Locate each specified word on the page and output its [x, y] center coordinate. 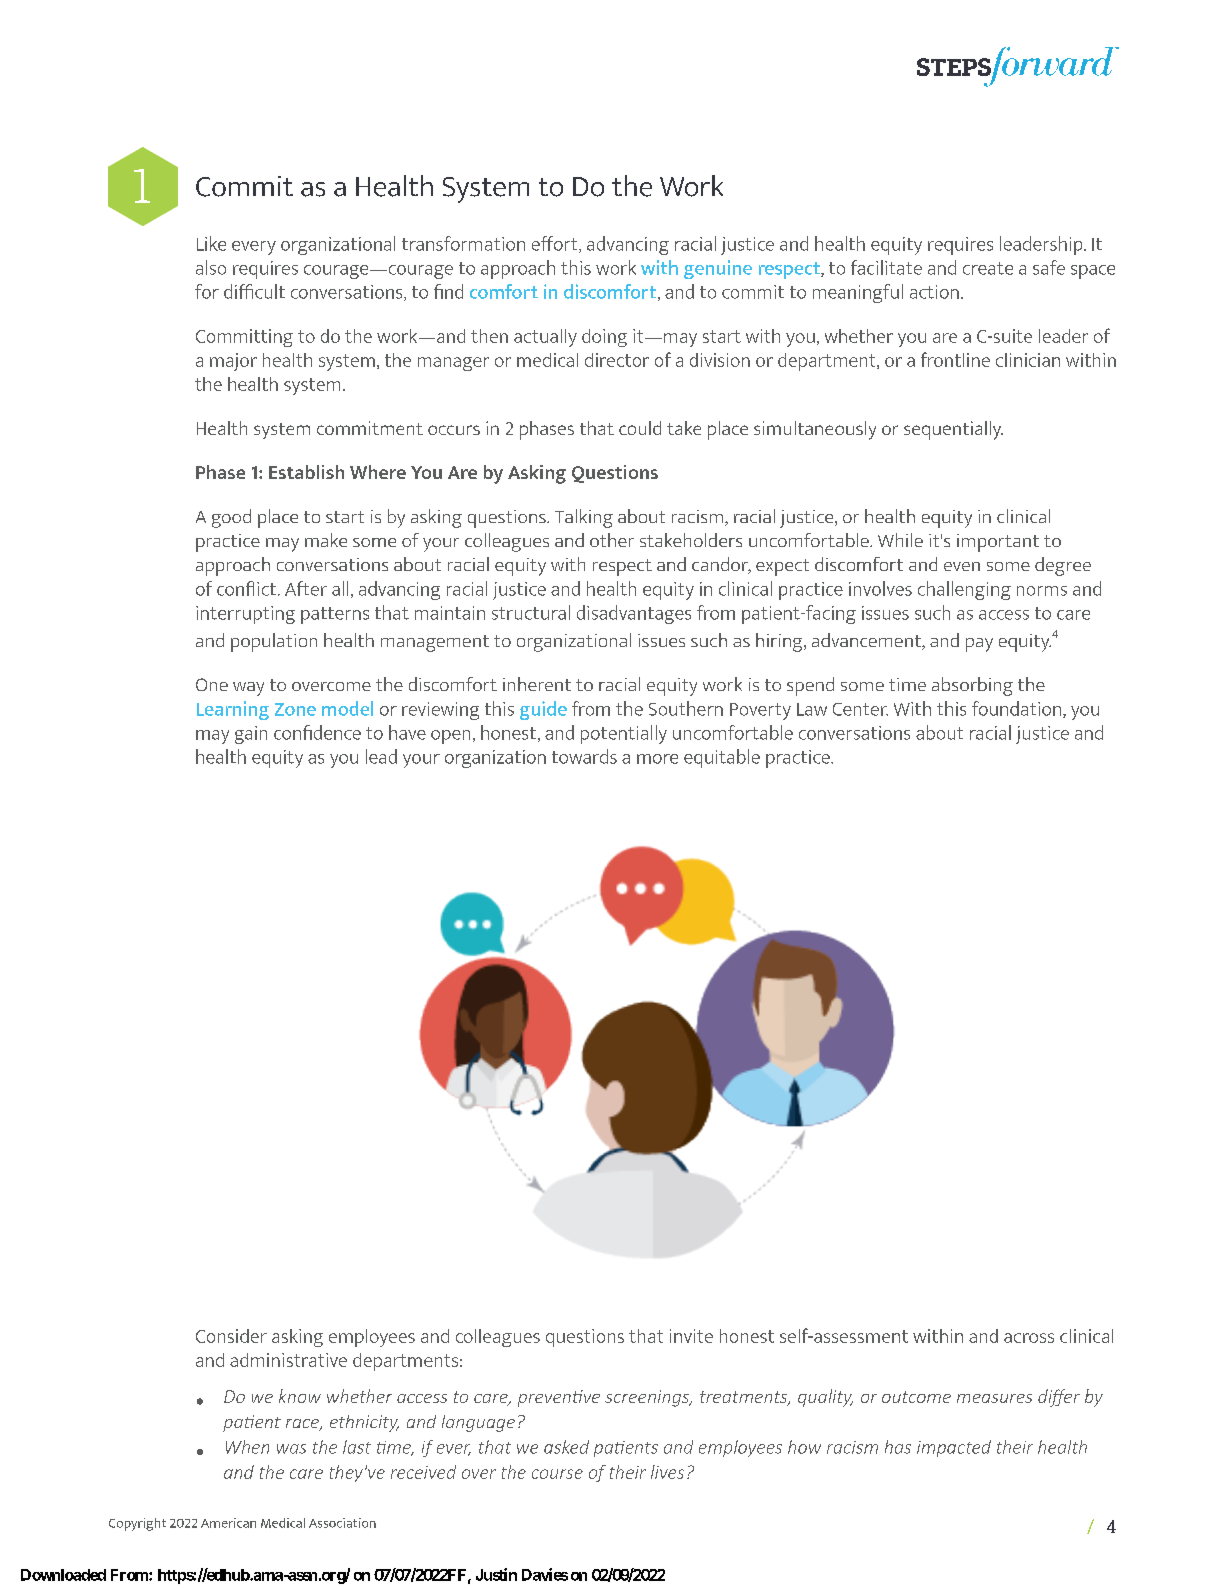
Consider [231, 1336]
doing [604, 338]
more [657, 759]
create [988, 268]
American [228, 1523]
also [211, 267]
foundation [1018, 709]
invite [691, 1336]
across [1029, 1338]
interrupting [245, 615]
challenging [964, 590]
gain [251, 735]
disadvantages [634, 614]
